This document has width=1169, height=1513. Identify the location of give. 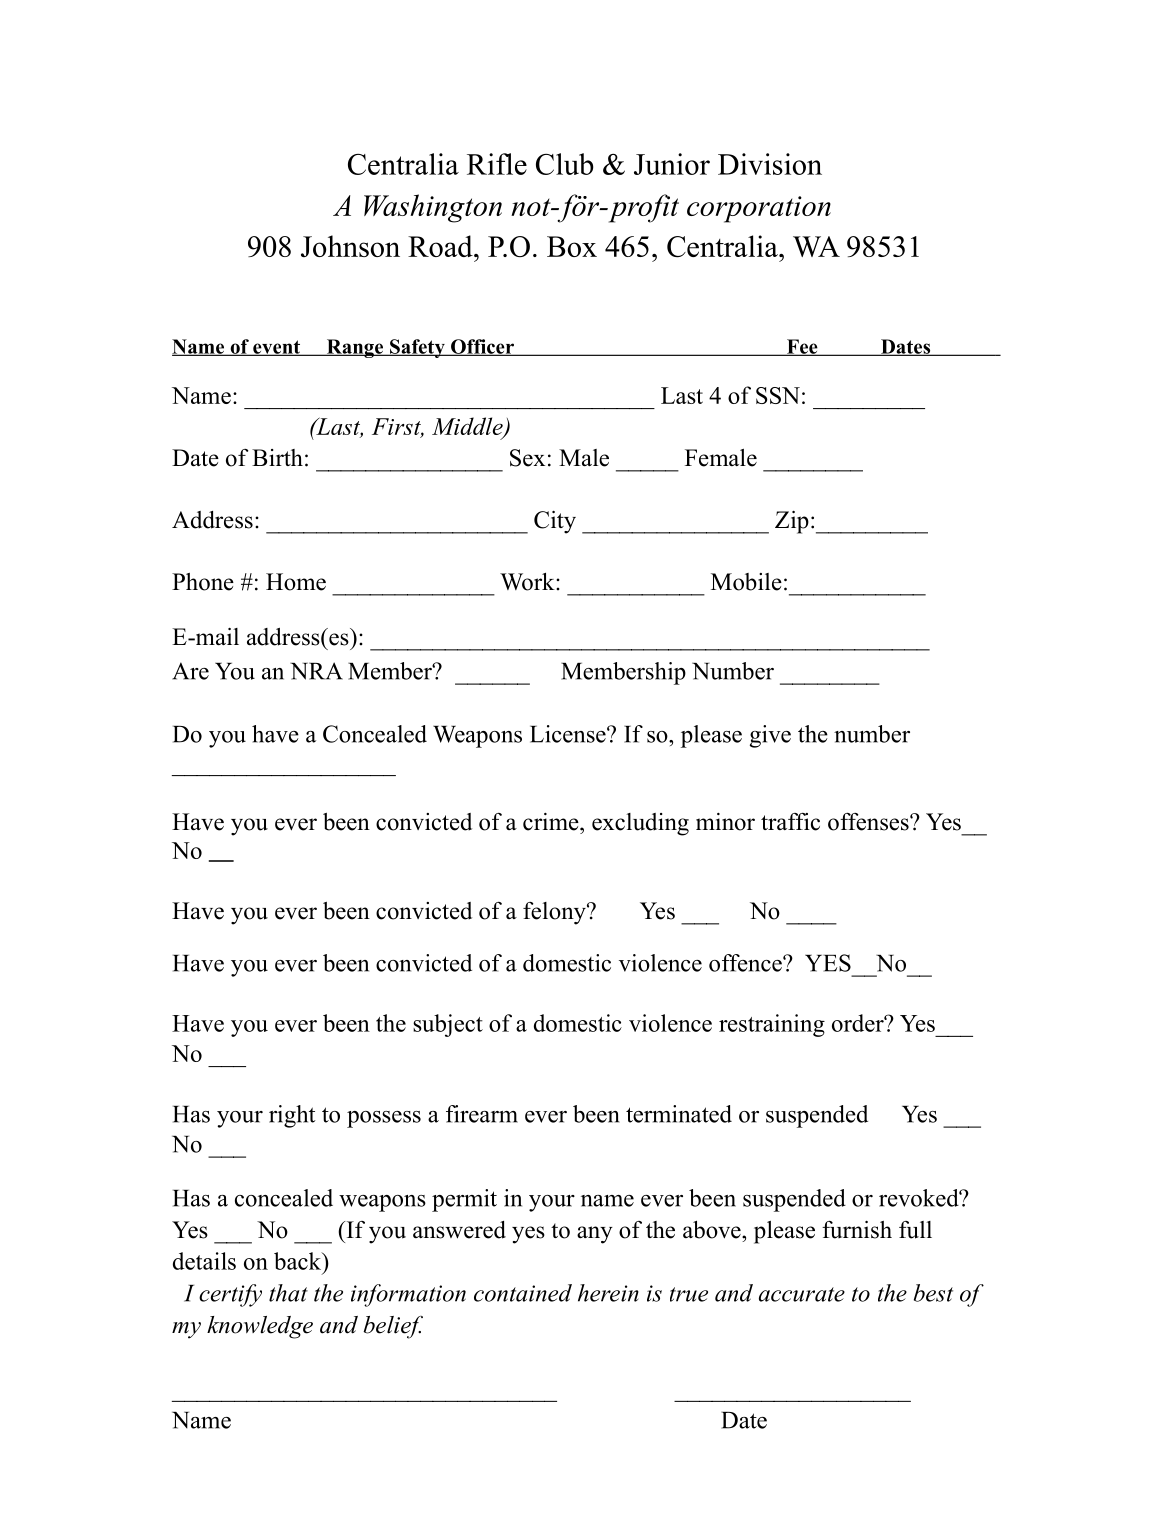
(770, 736).
